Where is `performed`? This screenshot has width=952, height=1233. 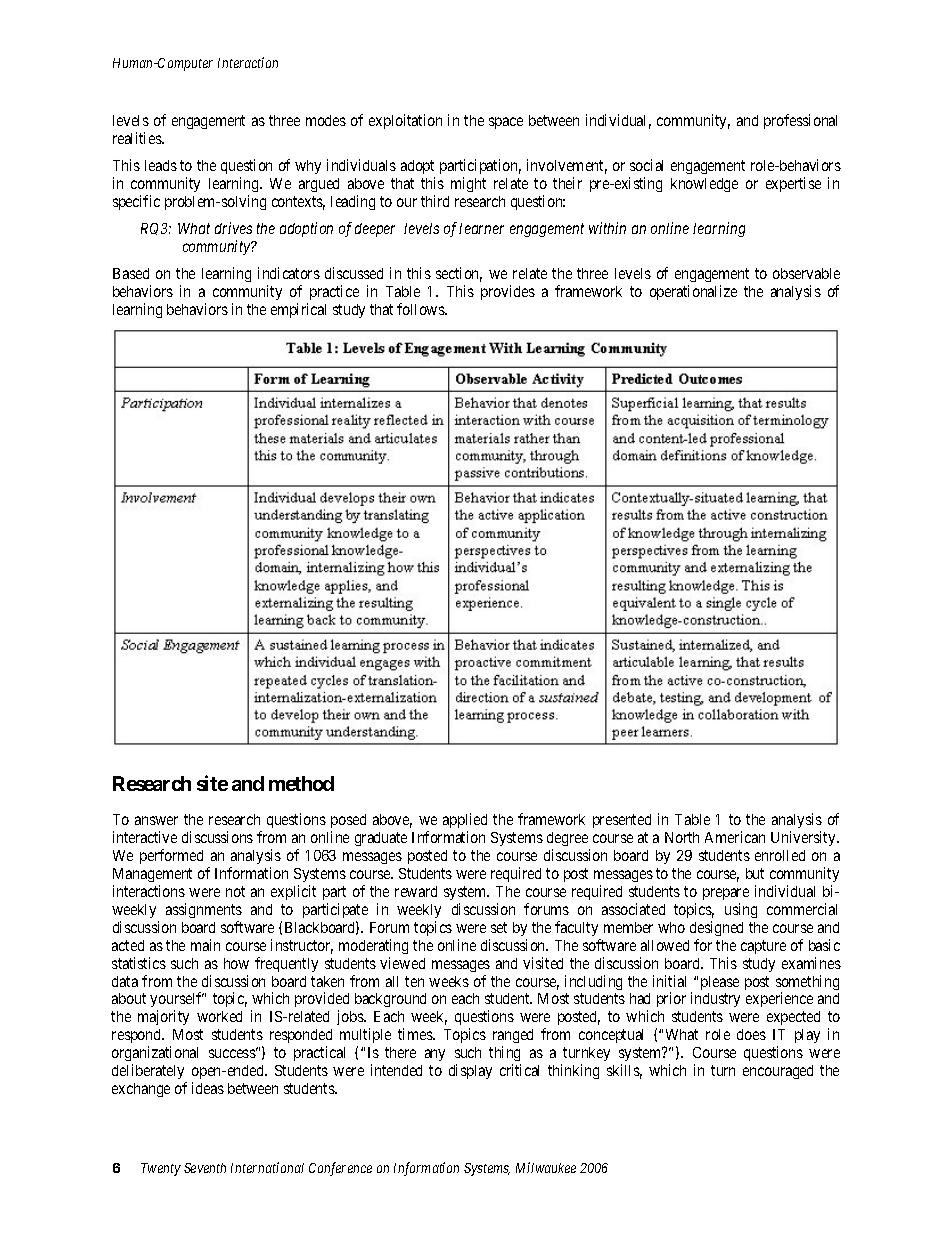
performed is located at coordinates (171, 856).
